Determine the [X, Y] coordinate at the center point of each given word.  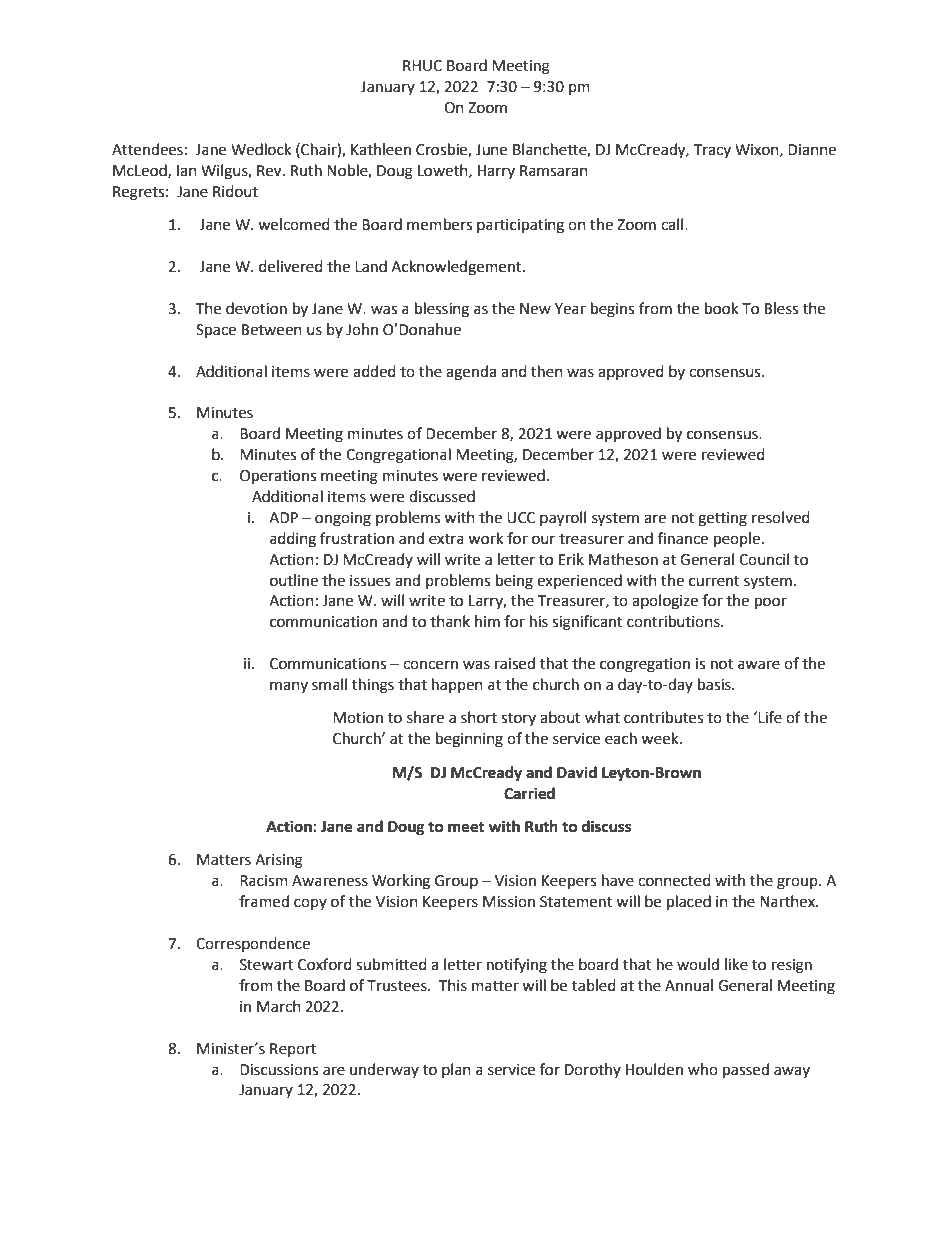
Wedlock [261, 149]
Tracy [712, 151]
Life [769, 717]
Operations [278, 477]
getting [722, 519]
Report [293, 1050]
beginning [469, 740]
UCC [521, 518]
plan [456, 1070]
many [289, 687]
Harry [496, 172]
